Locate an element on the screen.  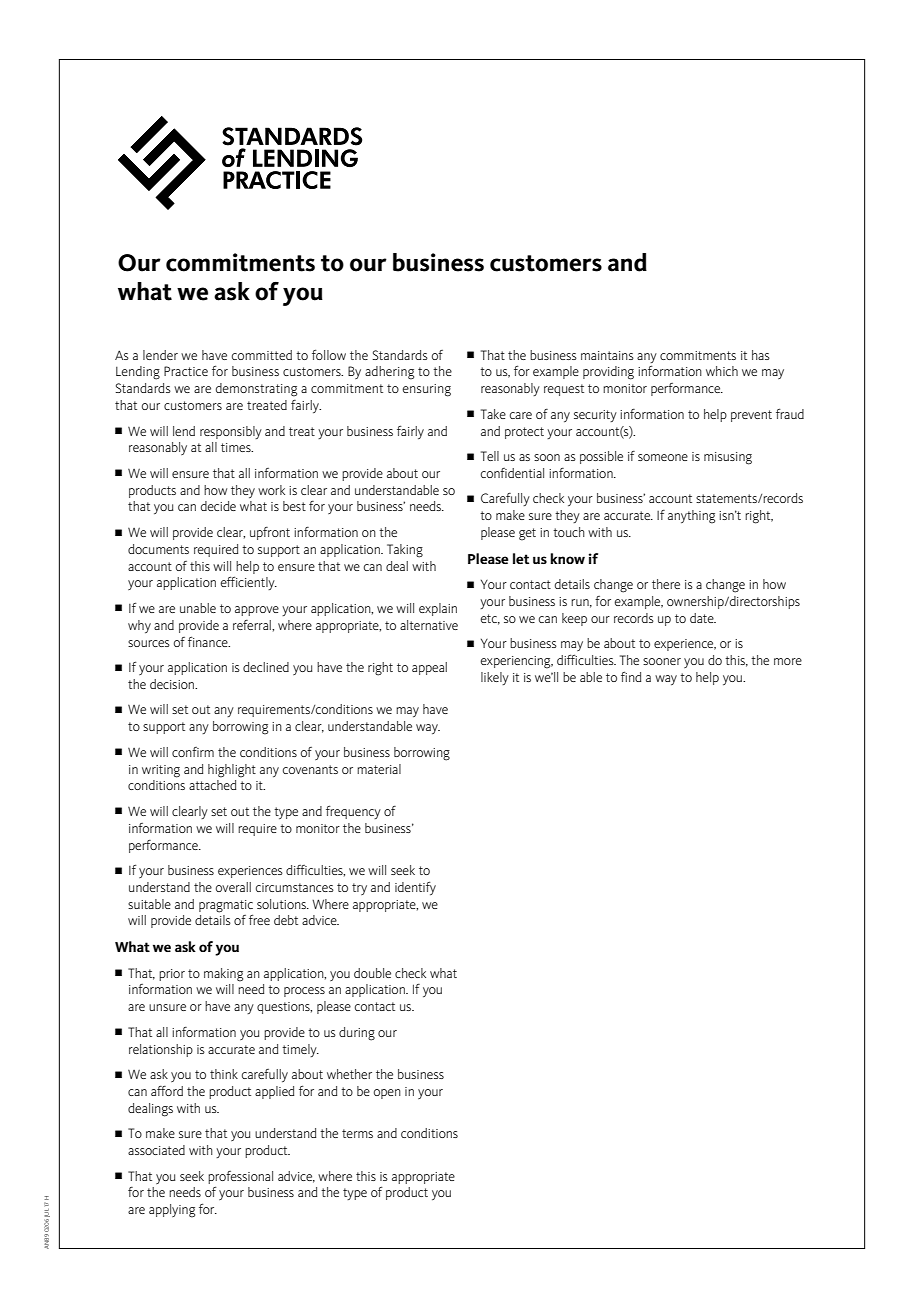
Practice is located at coordinates (186, 371).
